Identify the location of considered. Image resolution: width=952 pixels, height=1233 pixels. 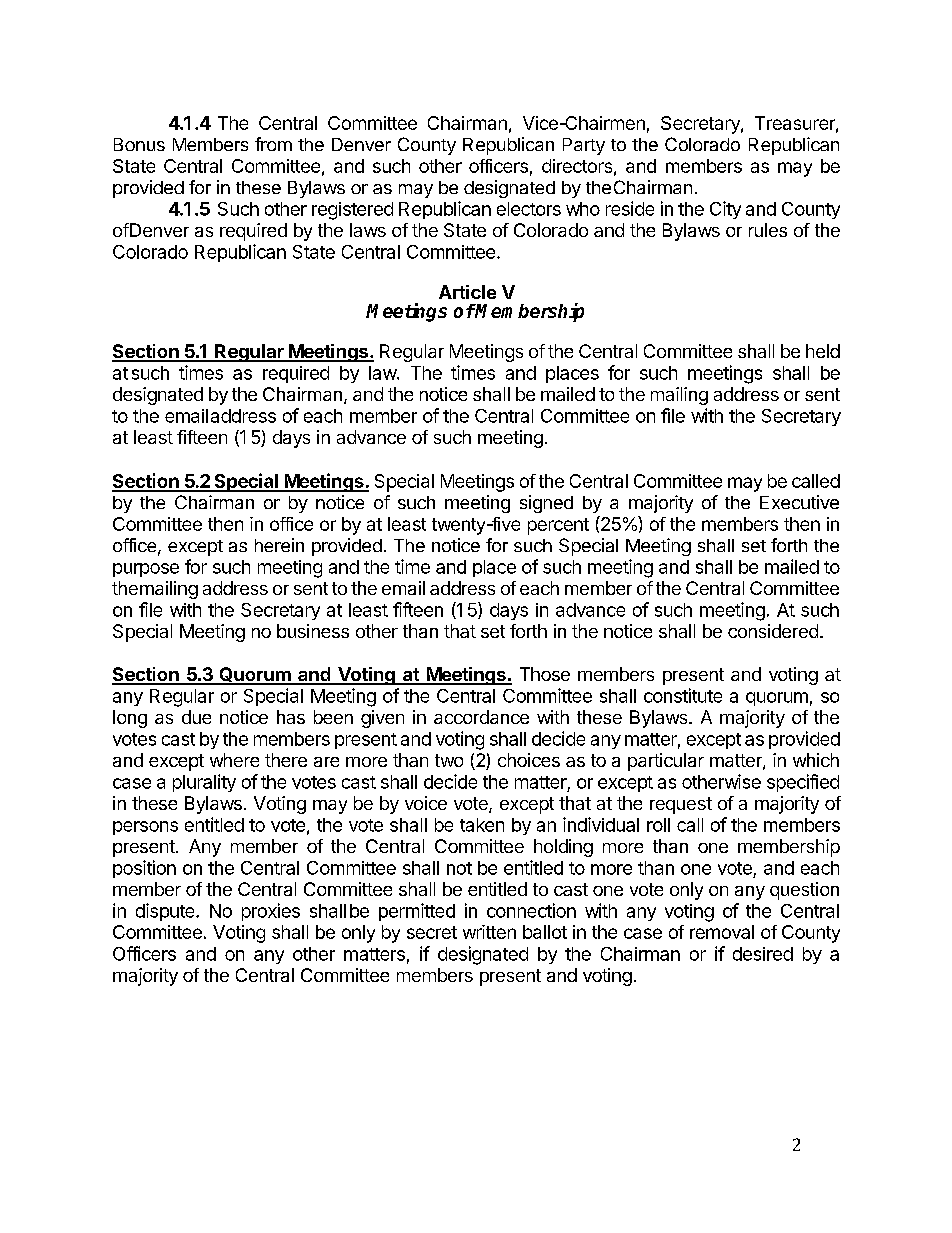
(773, 631).
